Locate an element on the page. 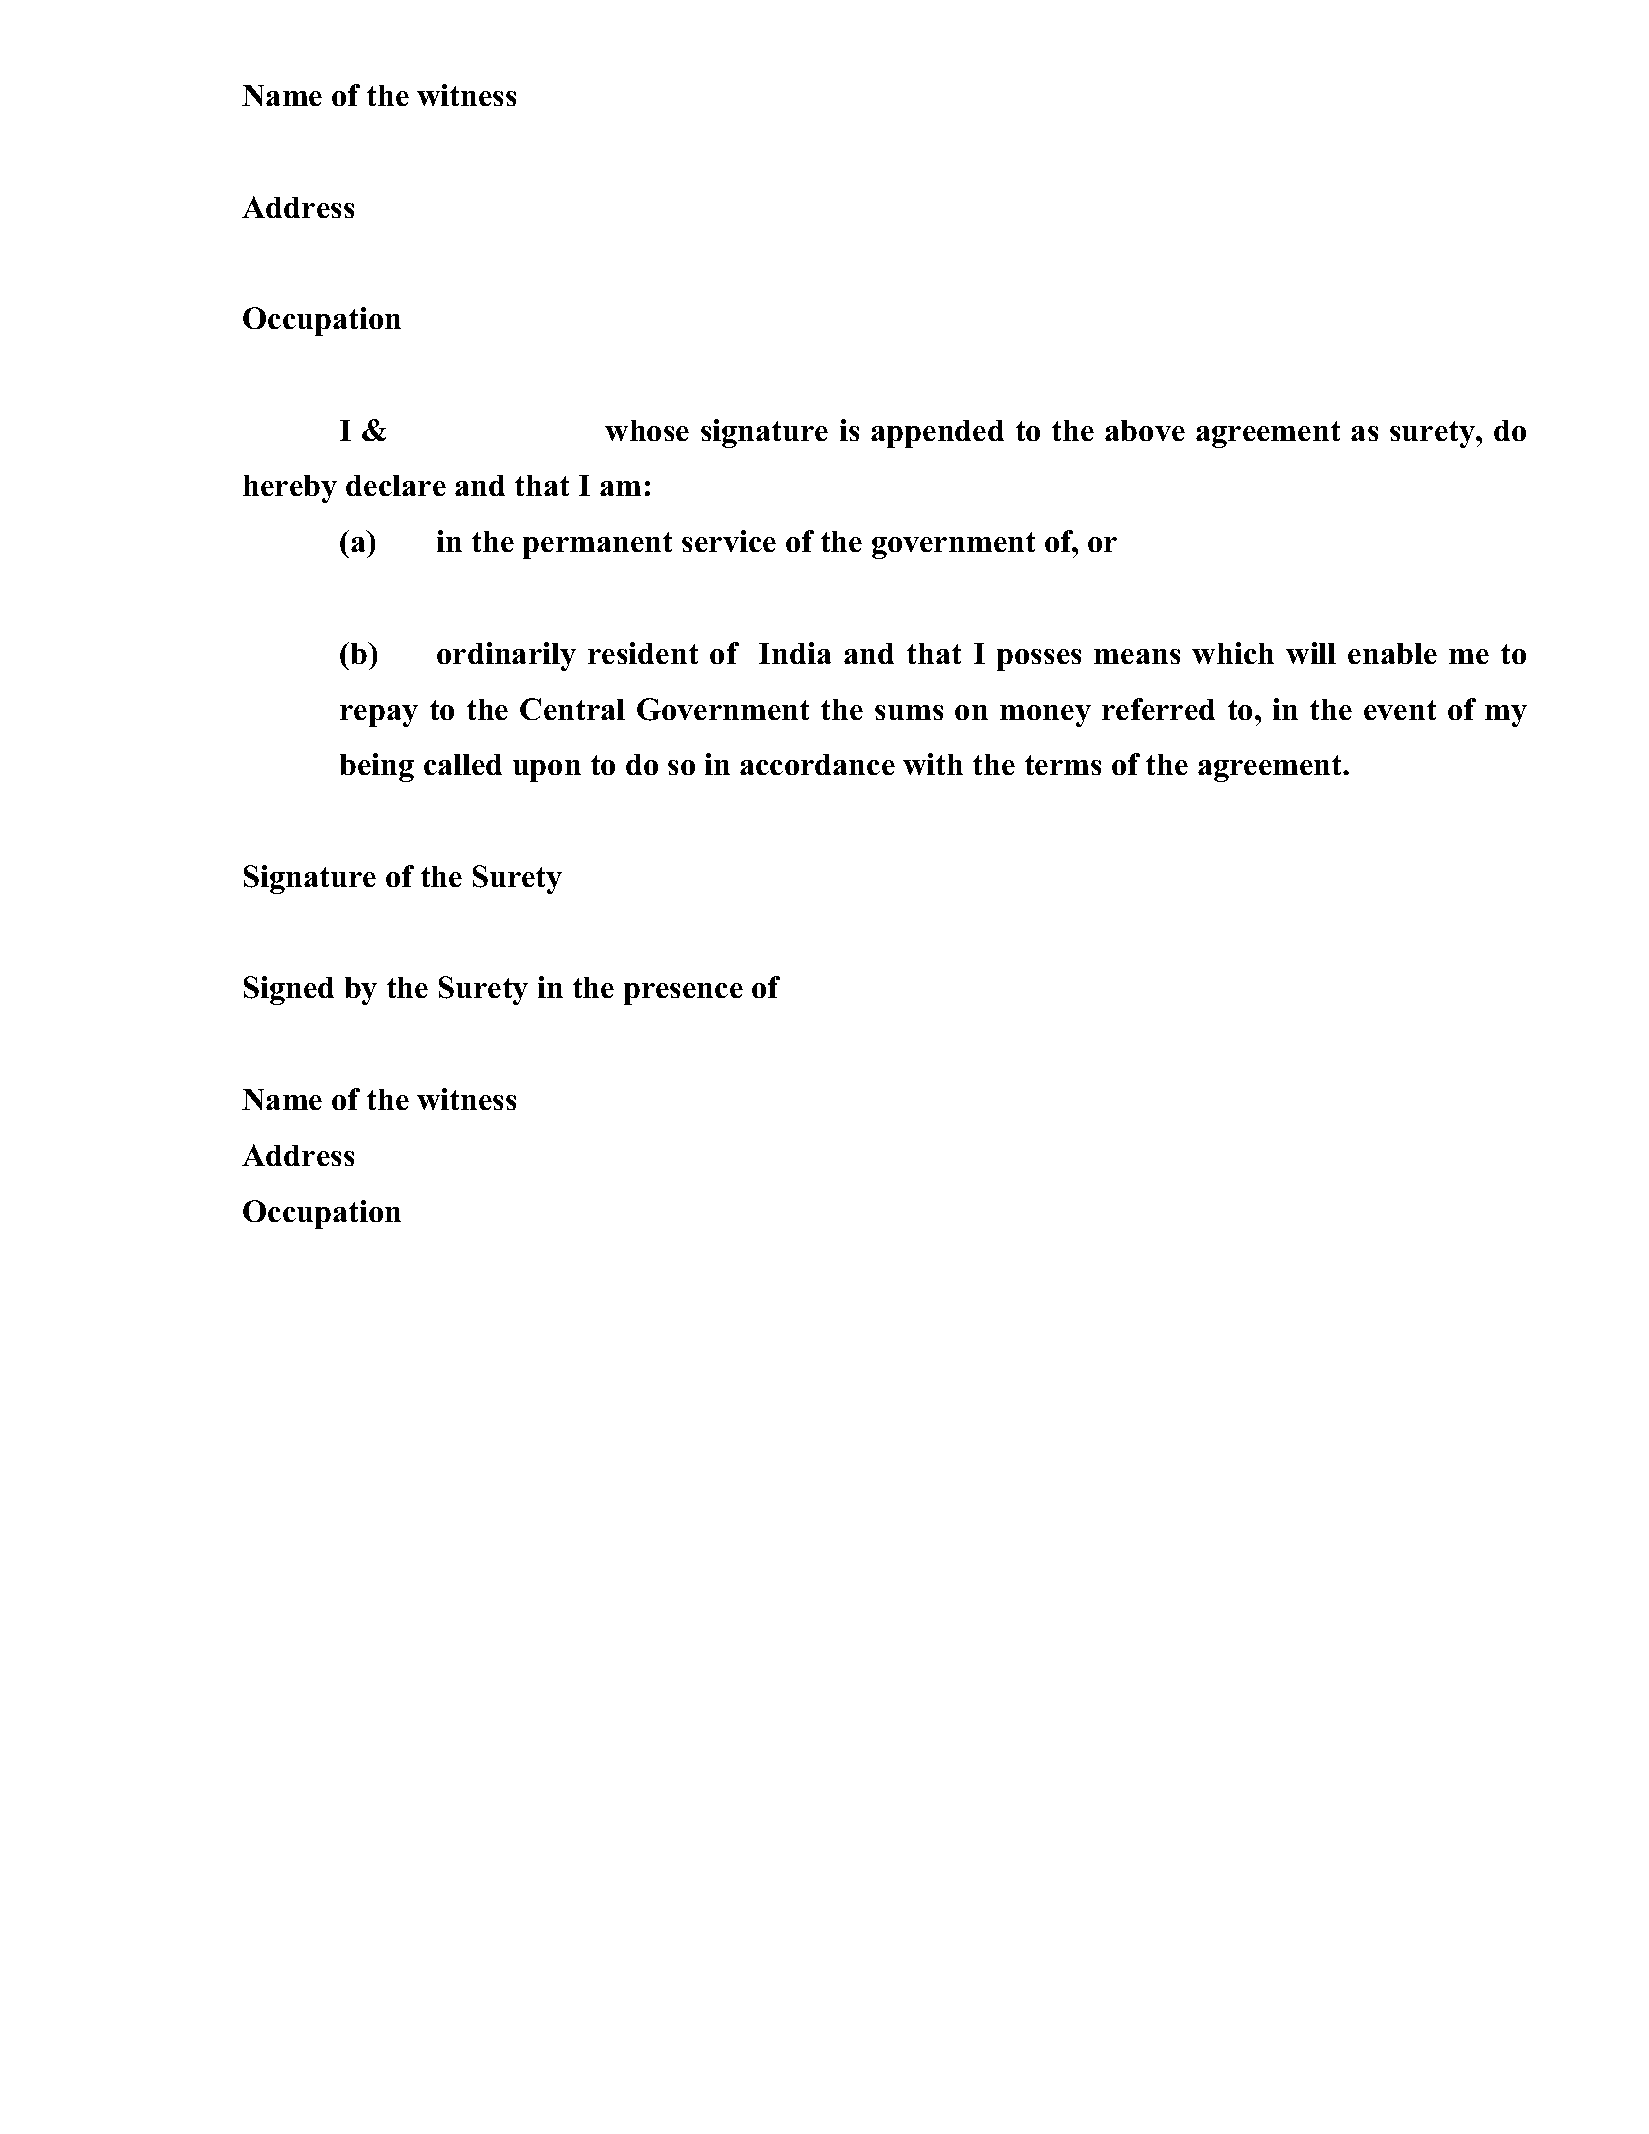 The width and height of the image is (1649, 2134). above is located at coordinates (1145, 430).
